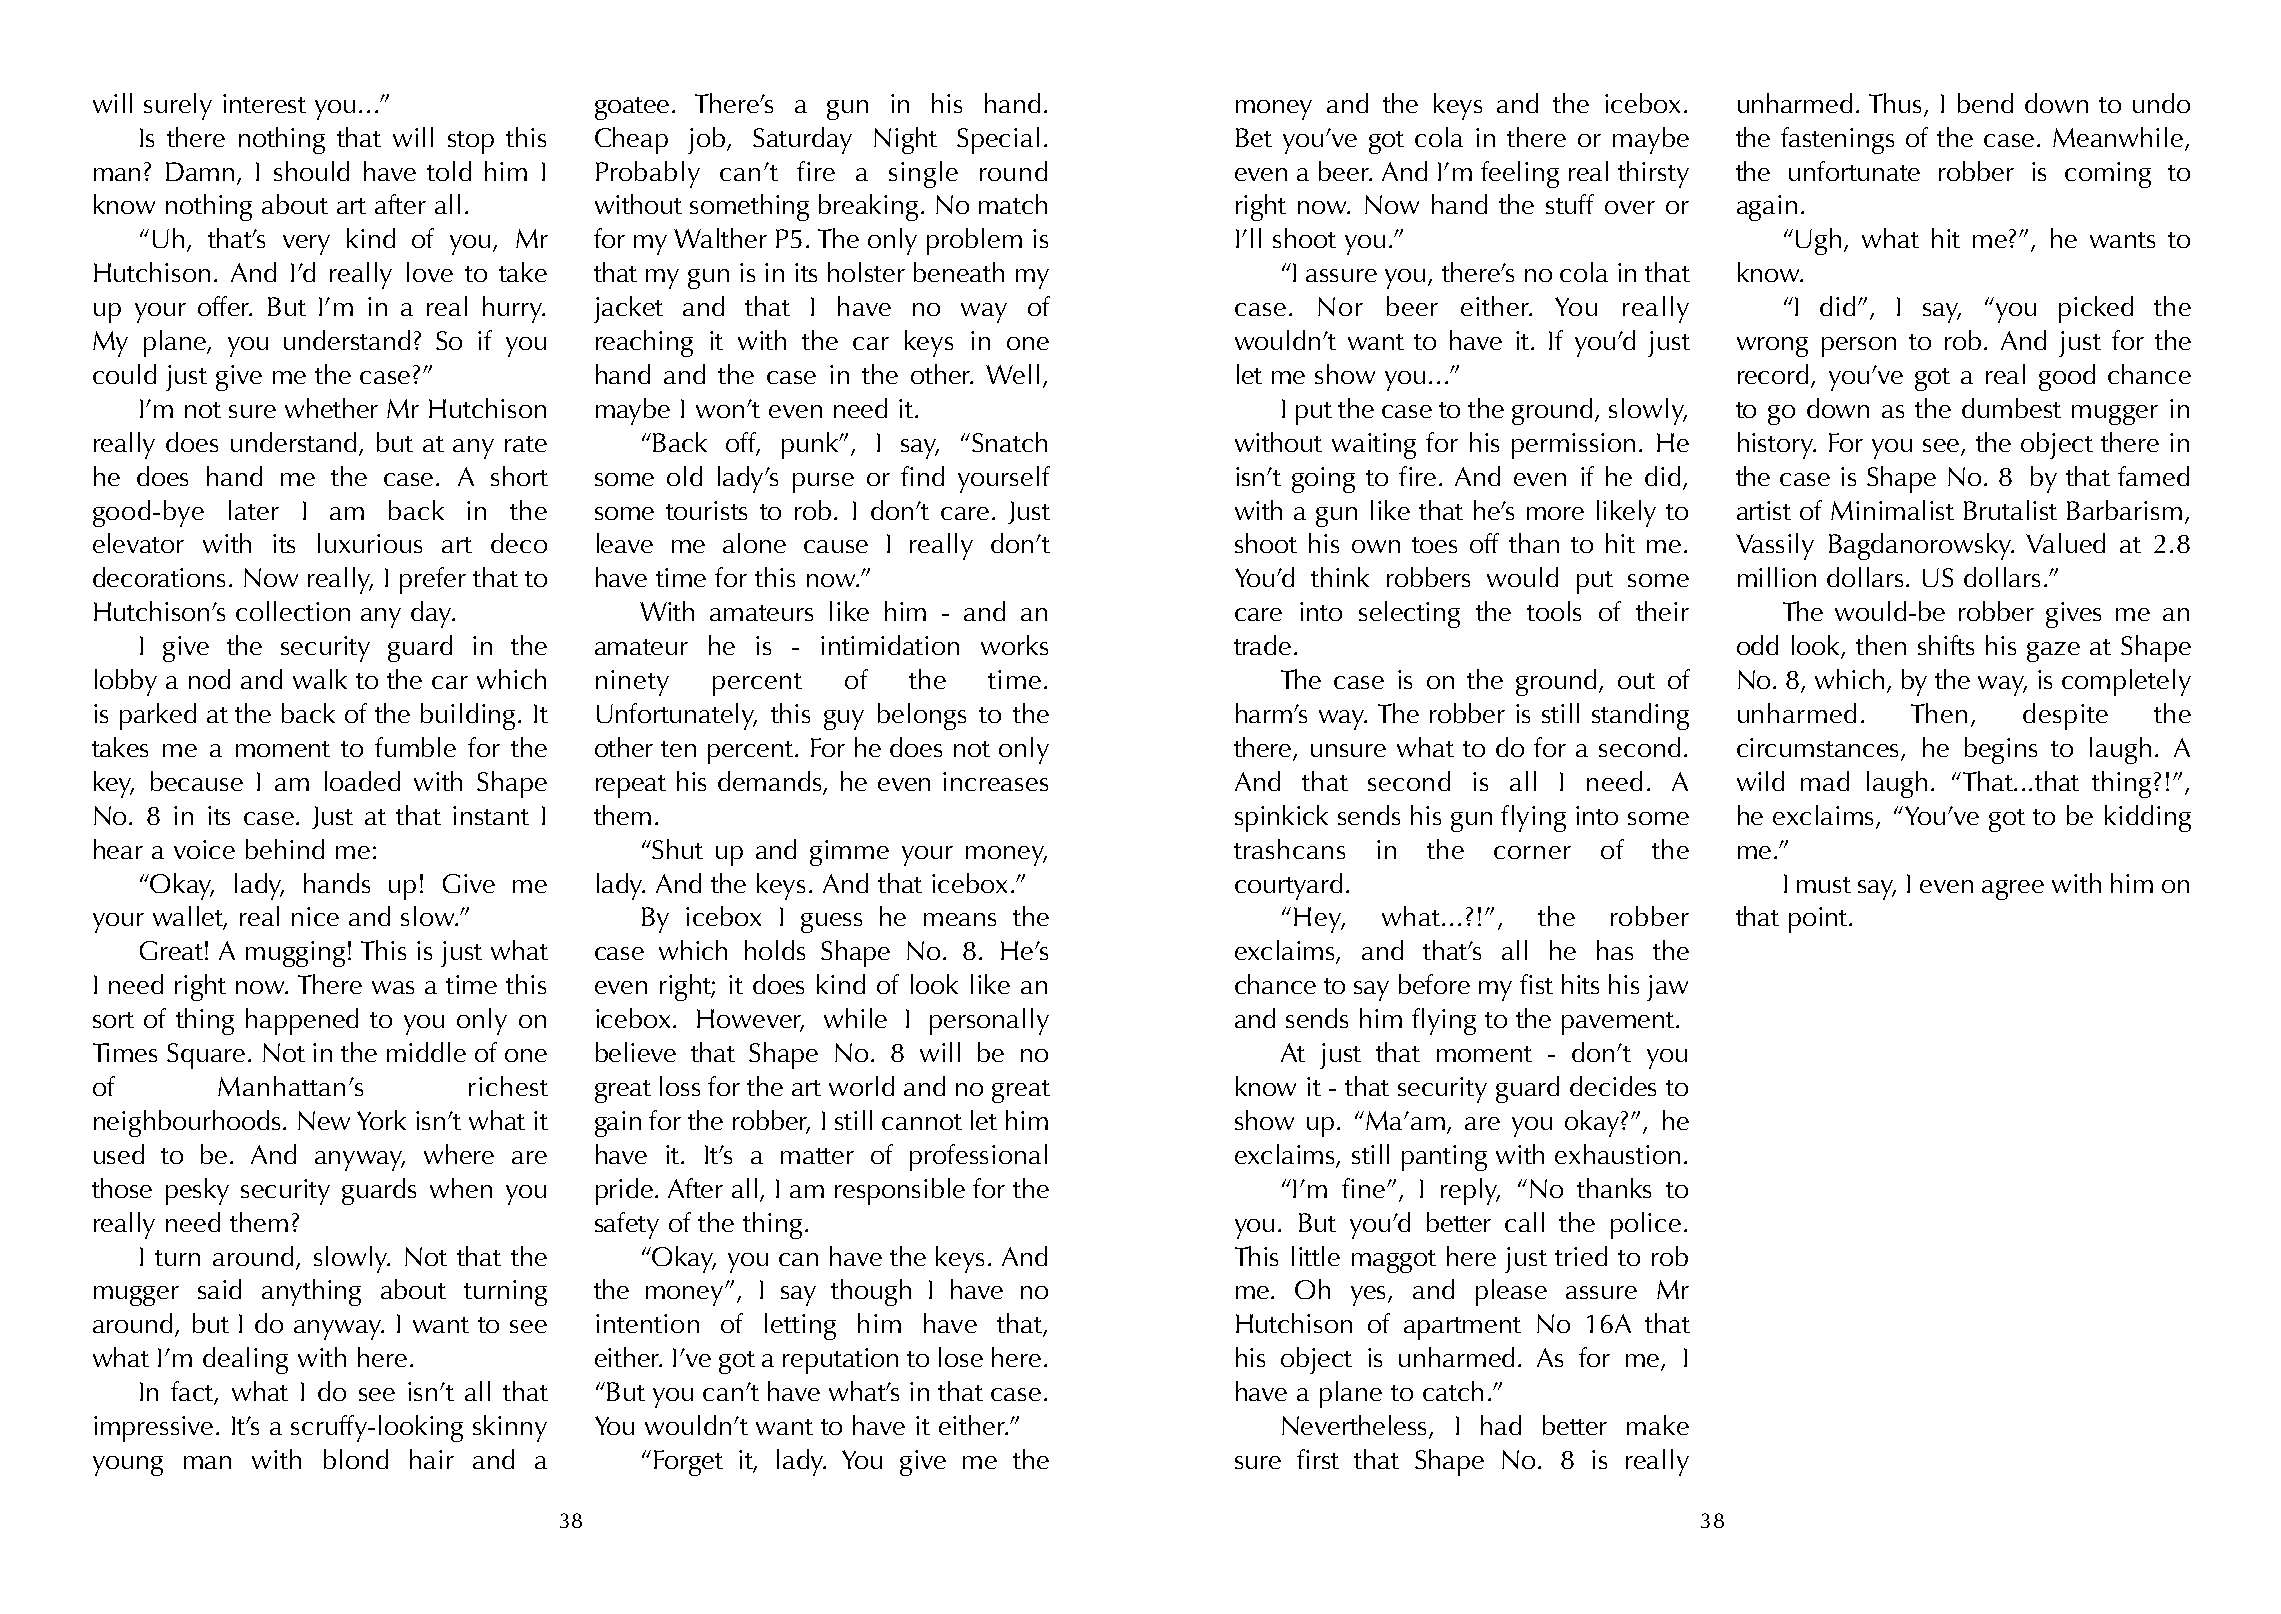 This screenshot has height=1614, width=2281. Describe the element at coordinates (311, 171) in the screenshot. I see `should` at that location.
